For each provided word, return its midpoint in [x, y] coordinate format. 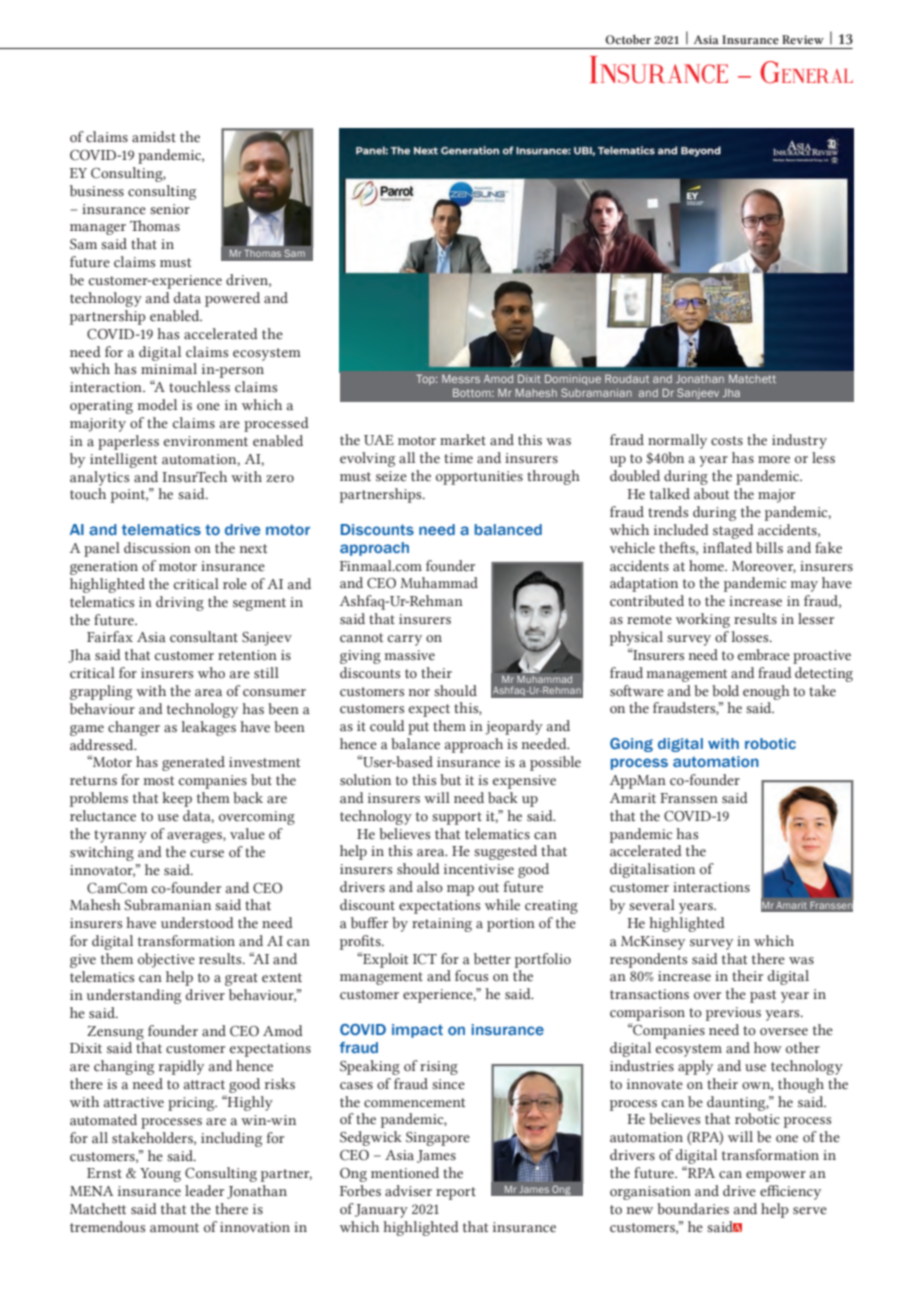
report [456, 1193]
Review [803, 39]
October [628, 39]
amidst [154, 137]
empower [776, 1176]
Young [160, 1175]
